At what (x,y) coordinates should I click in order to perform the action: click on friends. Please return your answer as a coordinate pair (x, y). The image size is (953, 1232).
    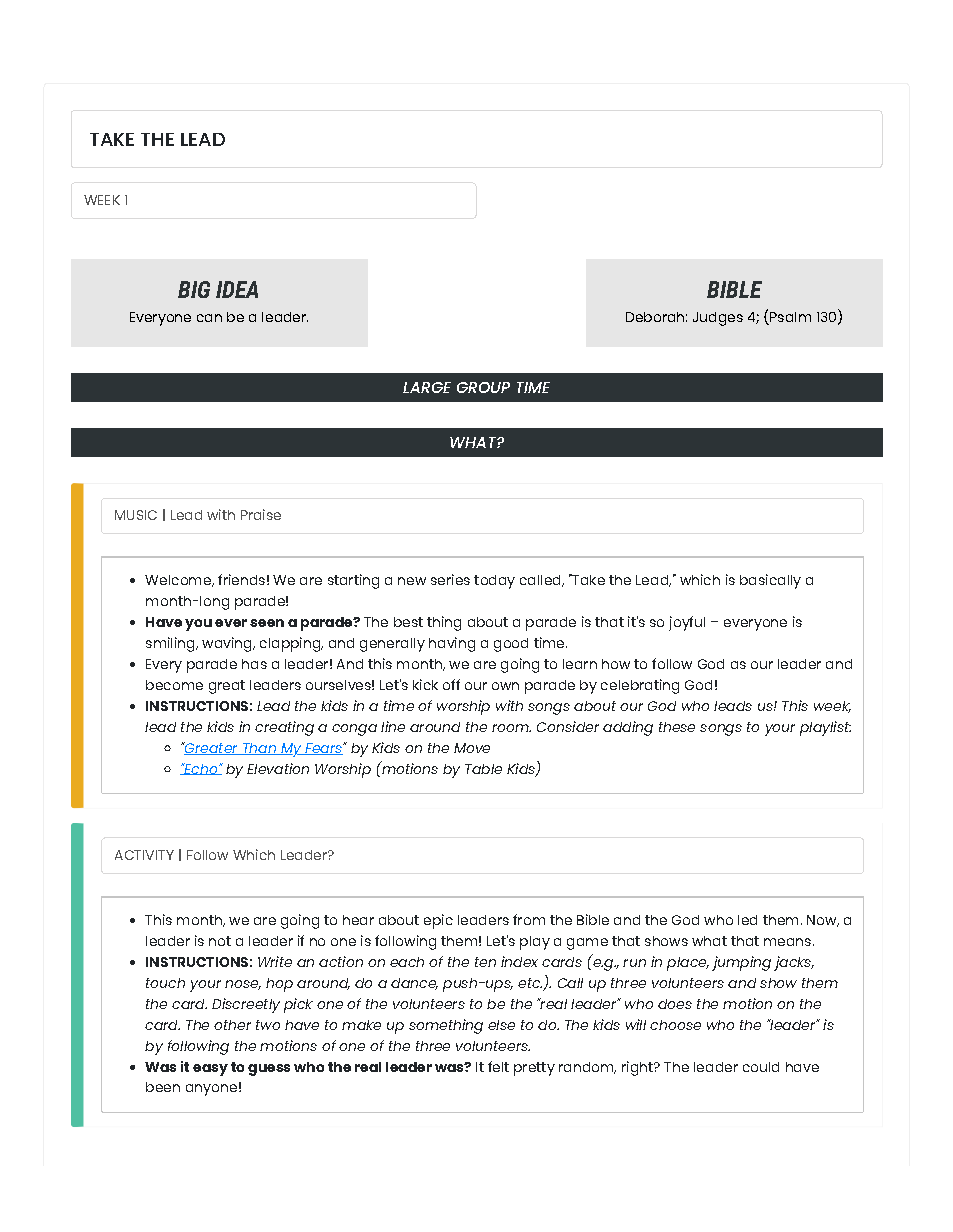
    Looking at the image, I should click on (241, 579).
